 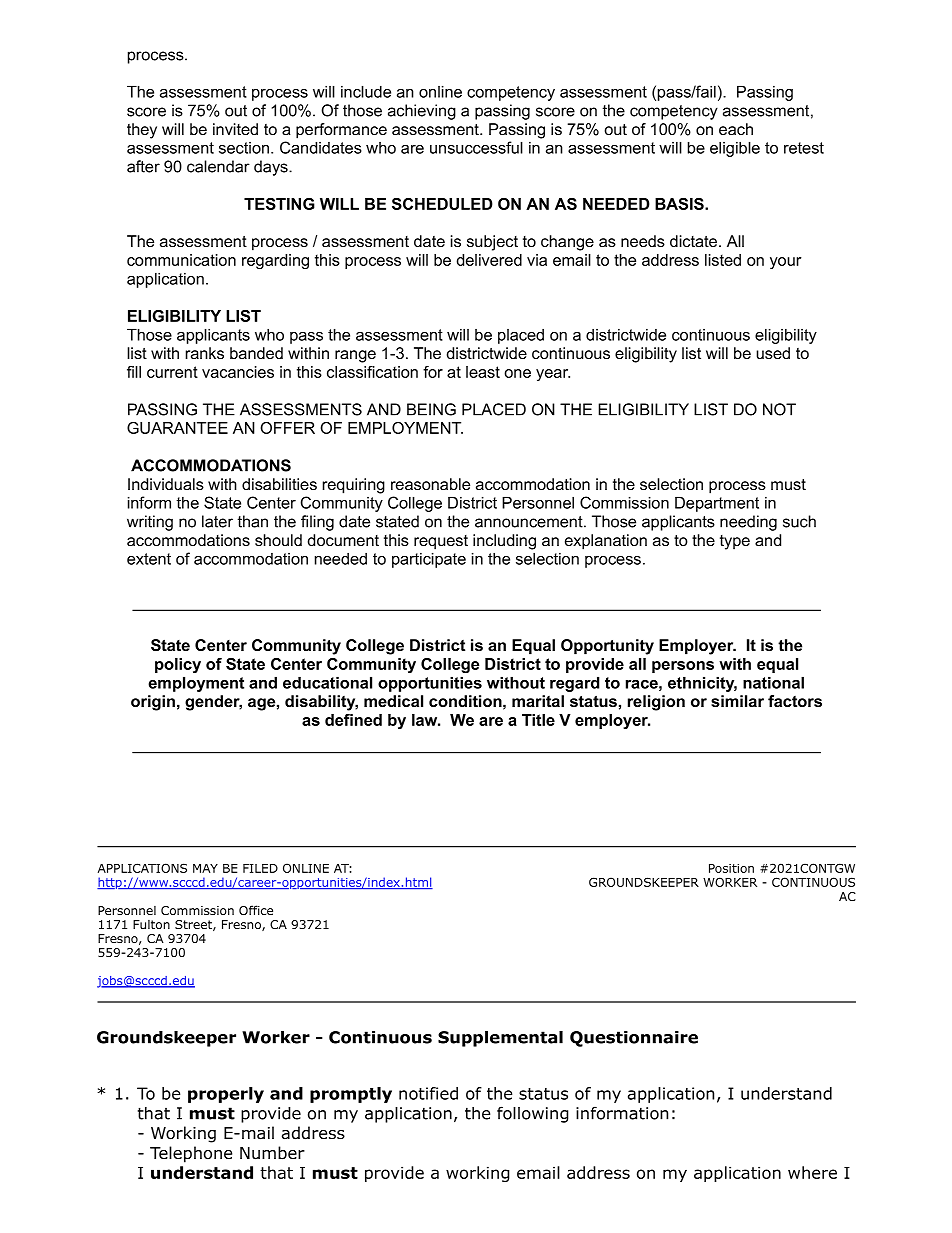 What do you see at coordinates (812, 1172) in the screenshot?
I see `where` at bounding box center [812, 1172].
